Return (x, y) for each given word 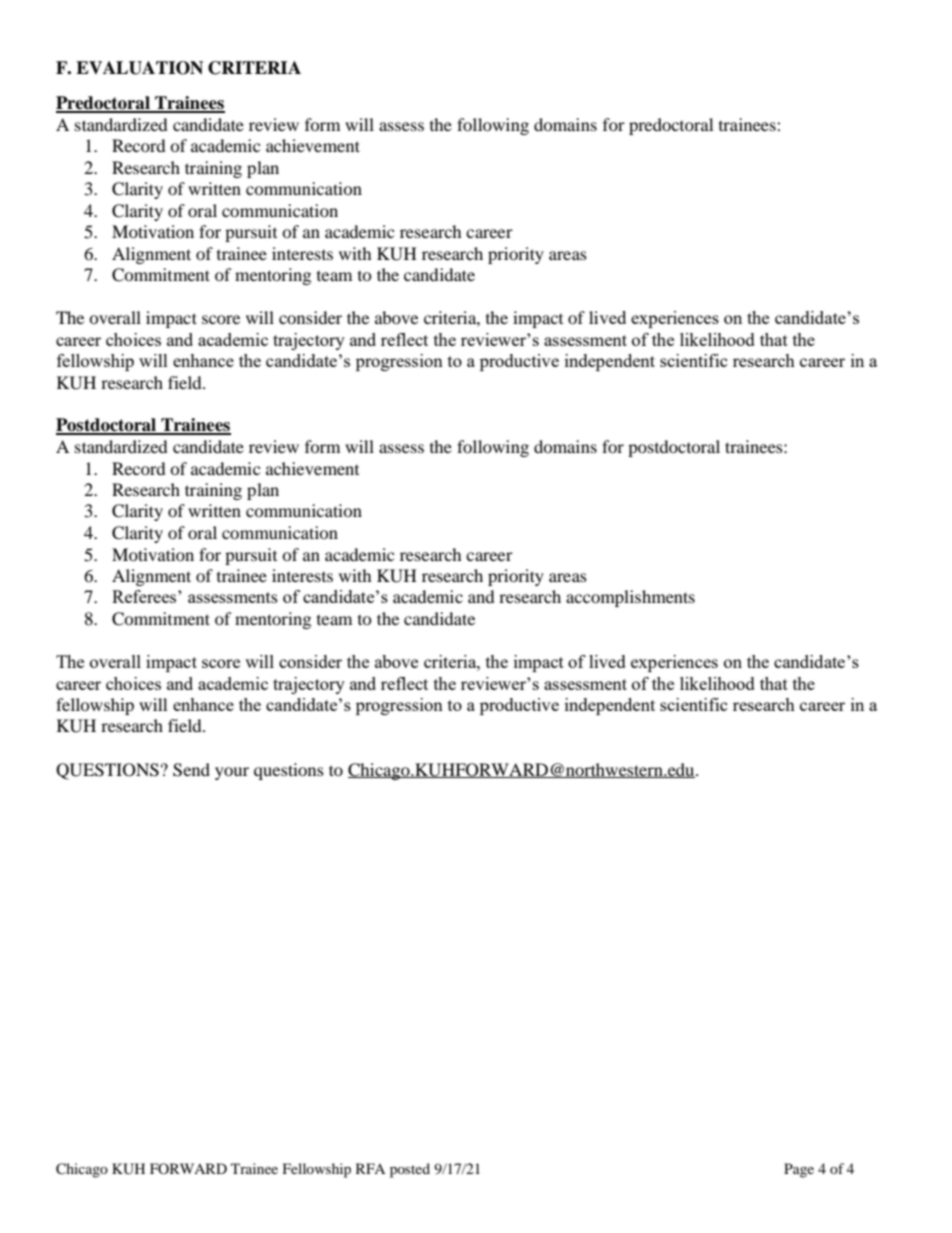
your (232, 773)
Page (799, 1170)
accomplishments (630, 598)
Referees (145, 596)
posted (410, 1170)
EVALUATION (139, 68)
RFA (370, 1168)
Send (191, 770)
